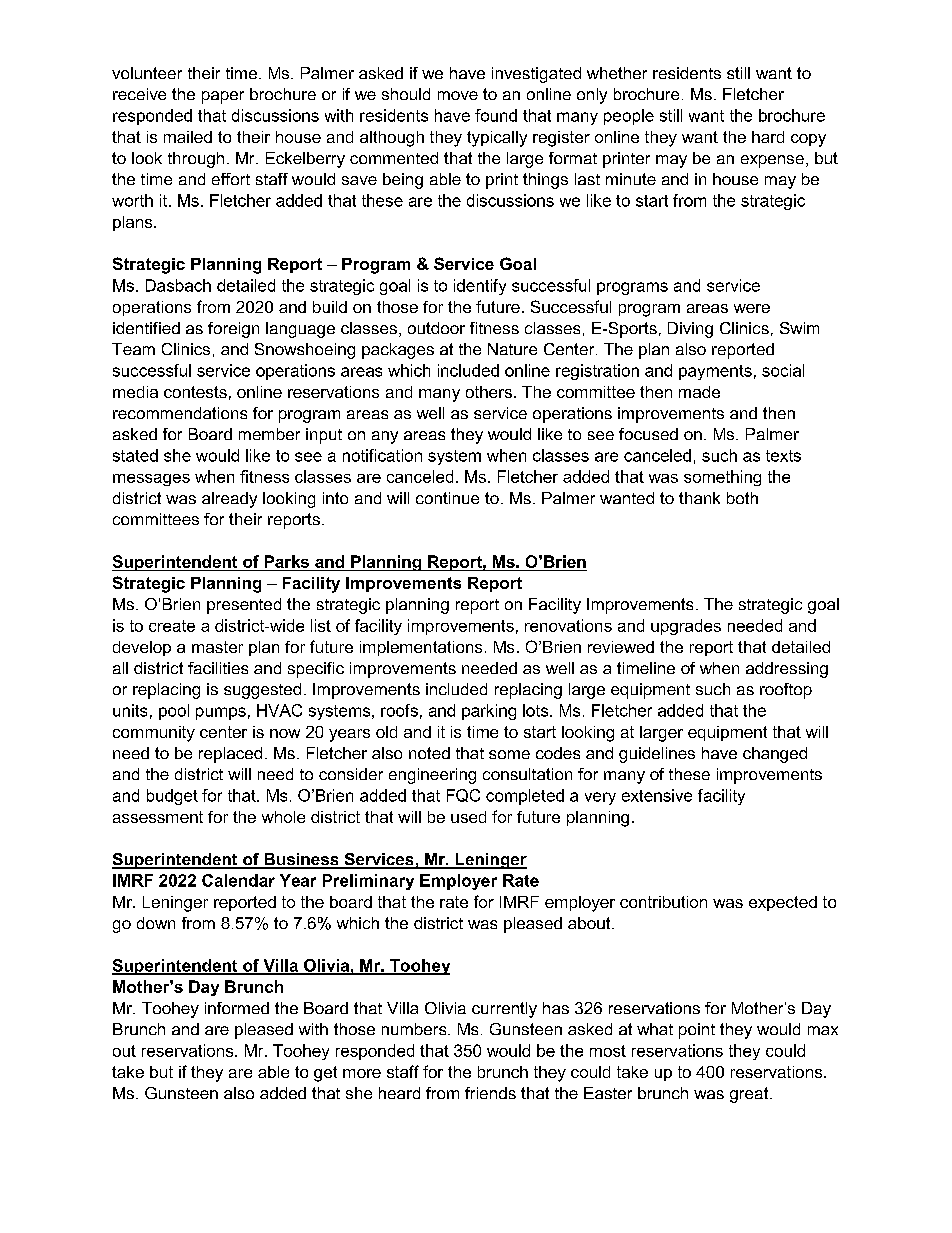 This screenshot has height=1233, width=952. What do you see at coordinates (421, 648) in the screenshot?
I see `implementations` at bounding box center [421, 648].
